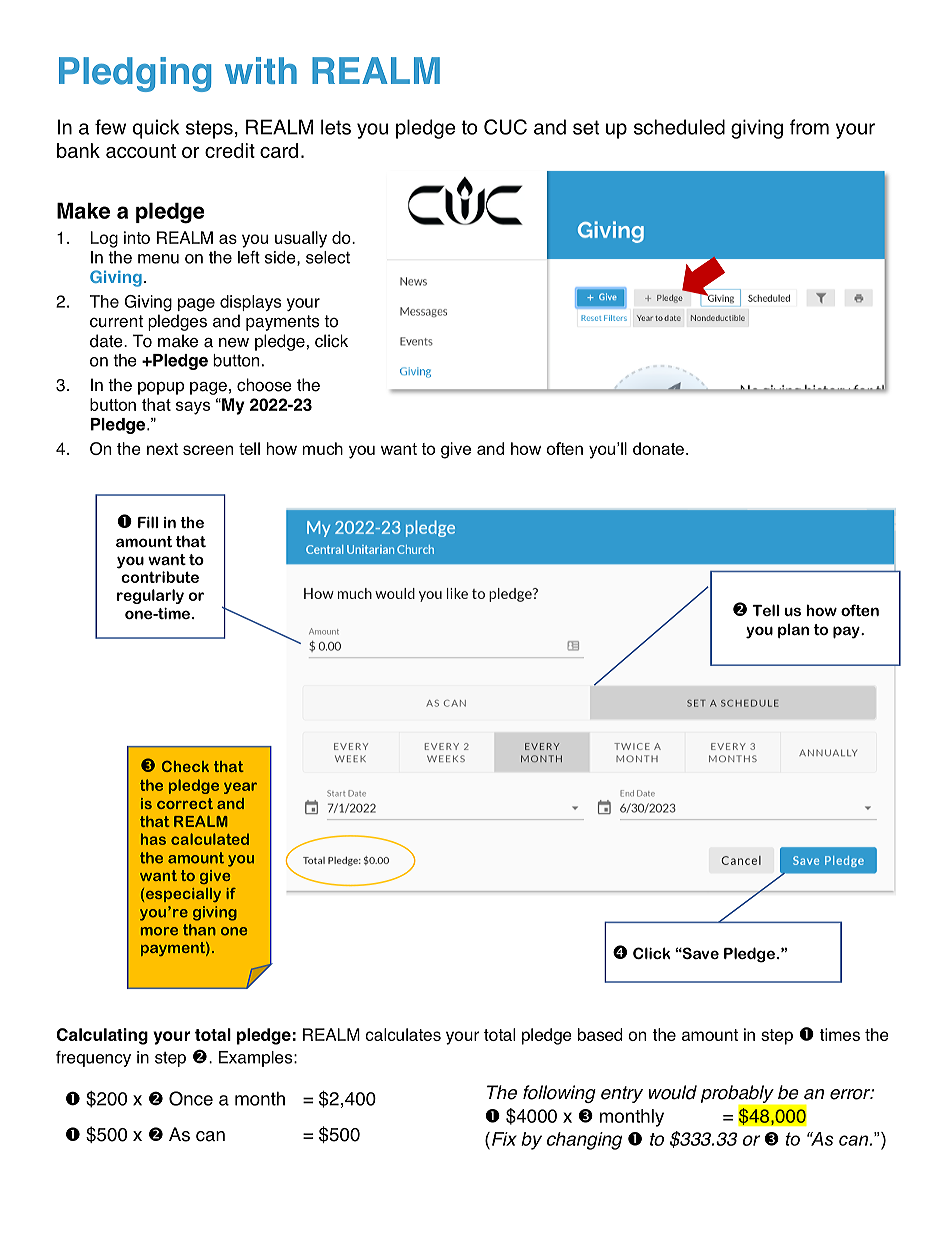 The image size is (952, 1233). Describe the element at coordinates (793, 630) in the image. I see `plan` at that location.
